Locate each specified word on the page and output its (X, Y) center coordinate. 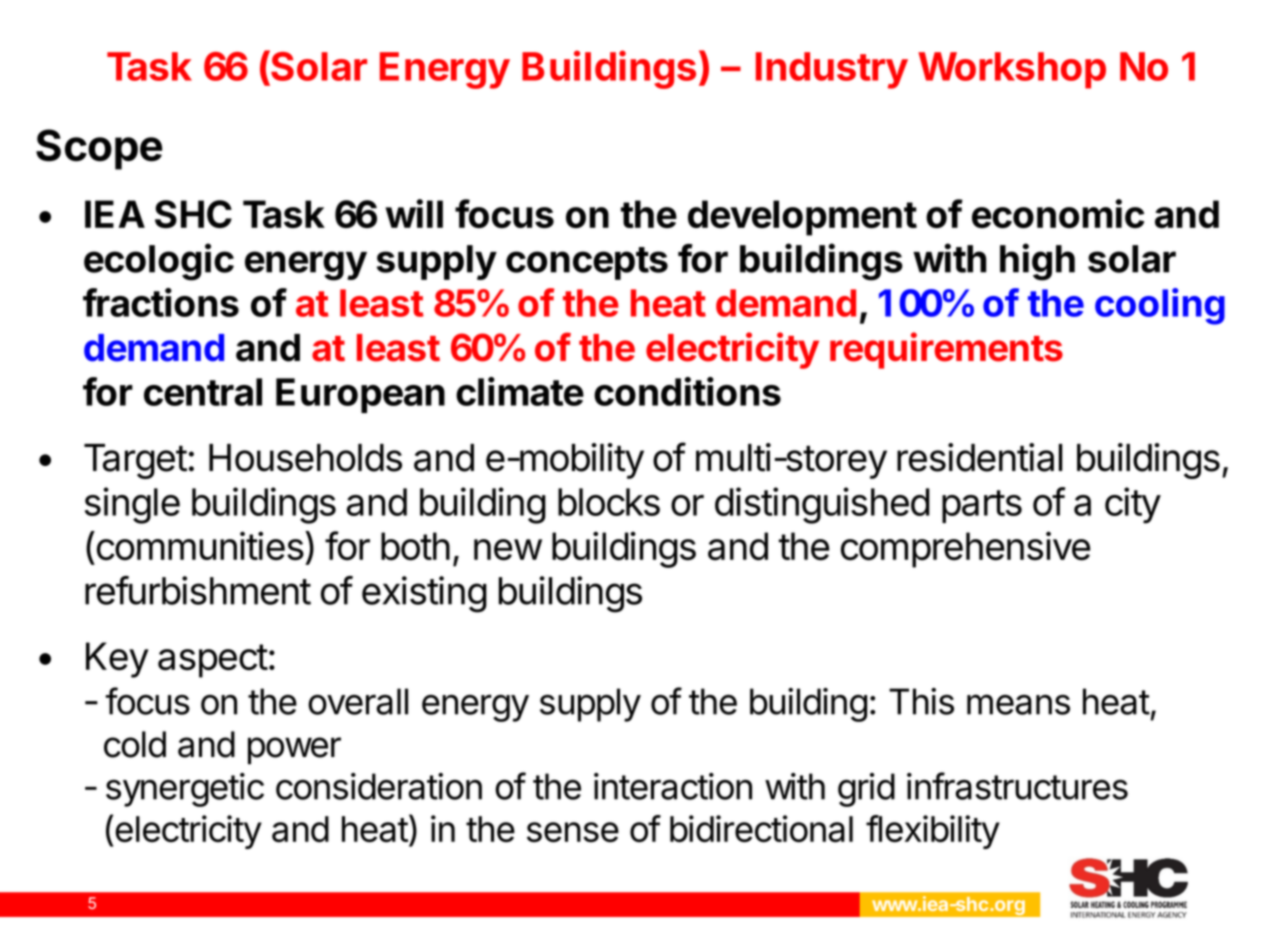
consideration (379, 786)
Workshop (1012, 70)
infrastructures (1017, 786)
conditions (687, 391)
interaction (673, 786)
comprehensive (965, 549)
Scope (99, 149)
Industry (832, 70)
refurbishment (198, 590)
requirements (946, 350)
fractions (161, 302)
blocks (609, 502)
